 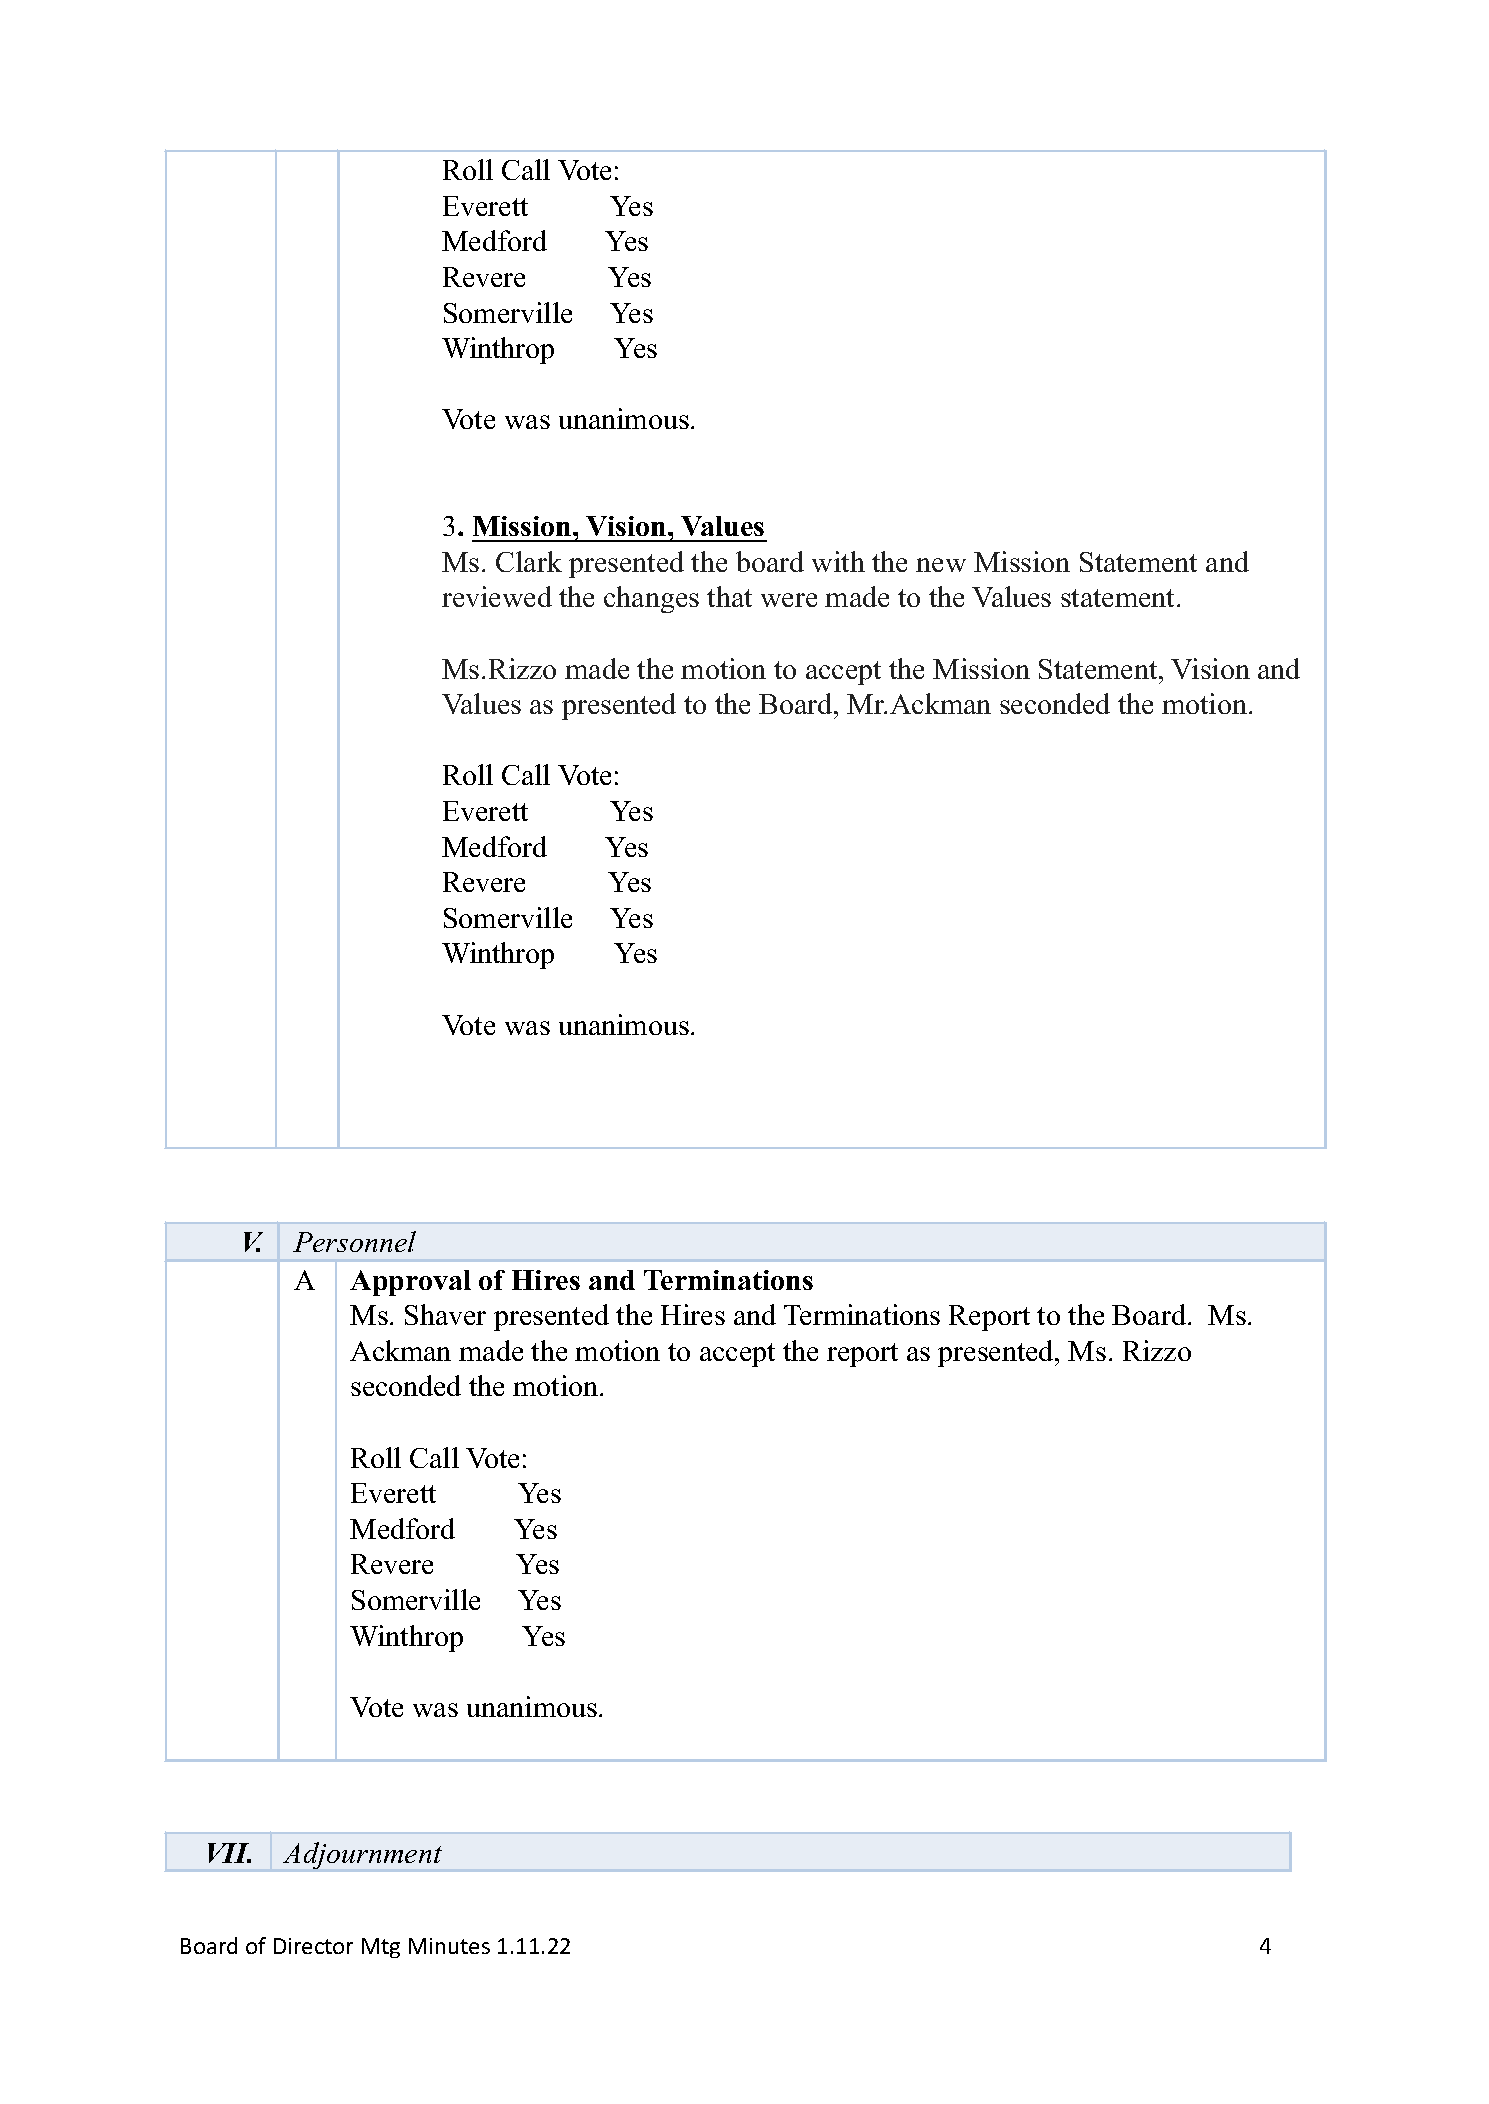 I want to click on with, so click(x=838, y=561).
